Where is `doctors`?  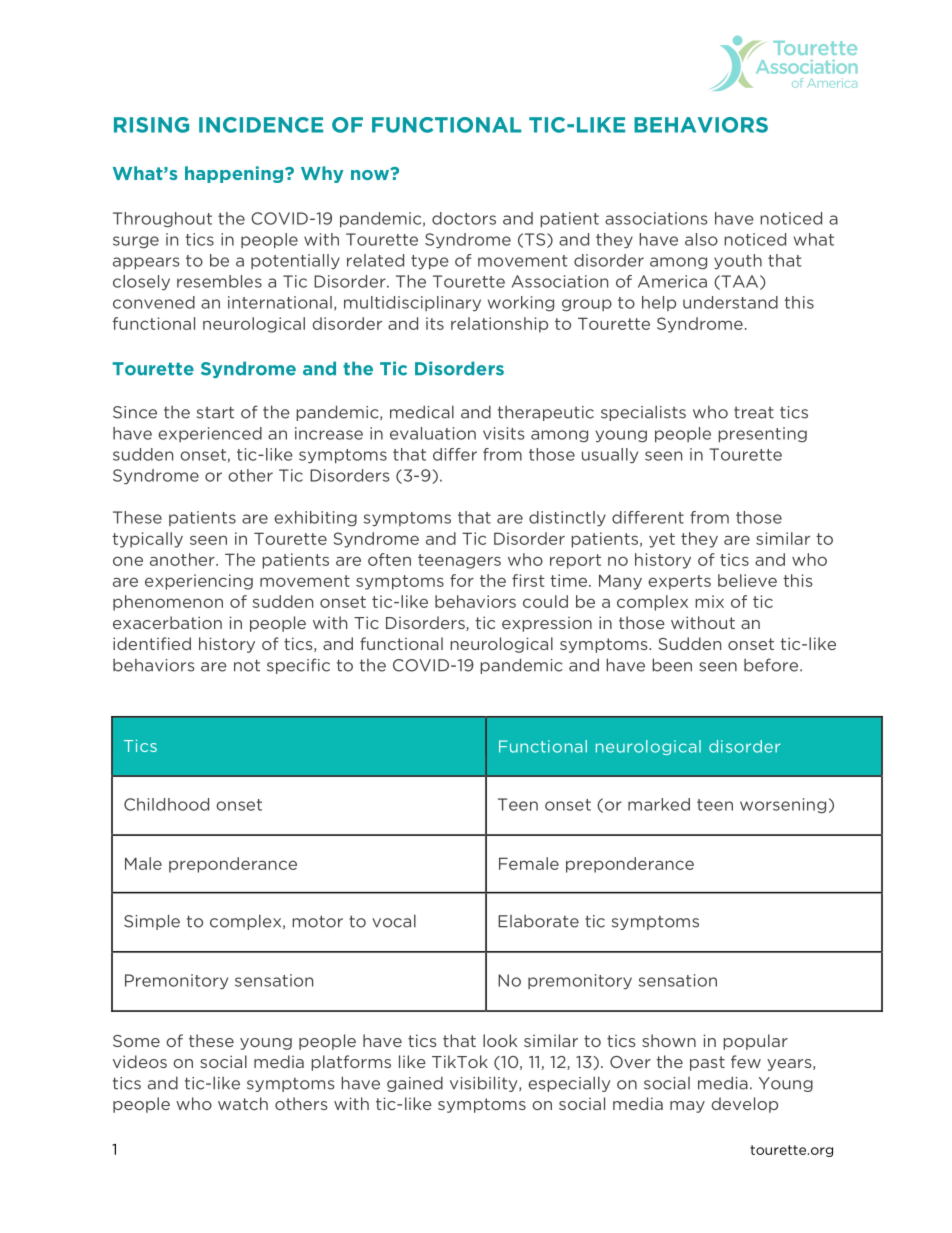
doctors is located at coordinates (464, 218).
